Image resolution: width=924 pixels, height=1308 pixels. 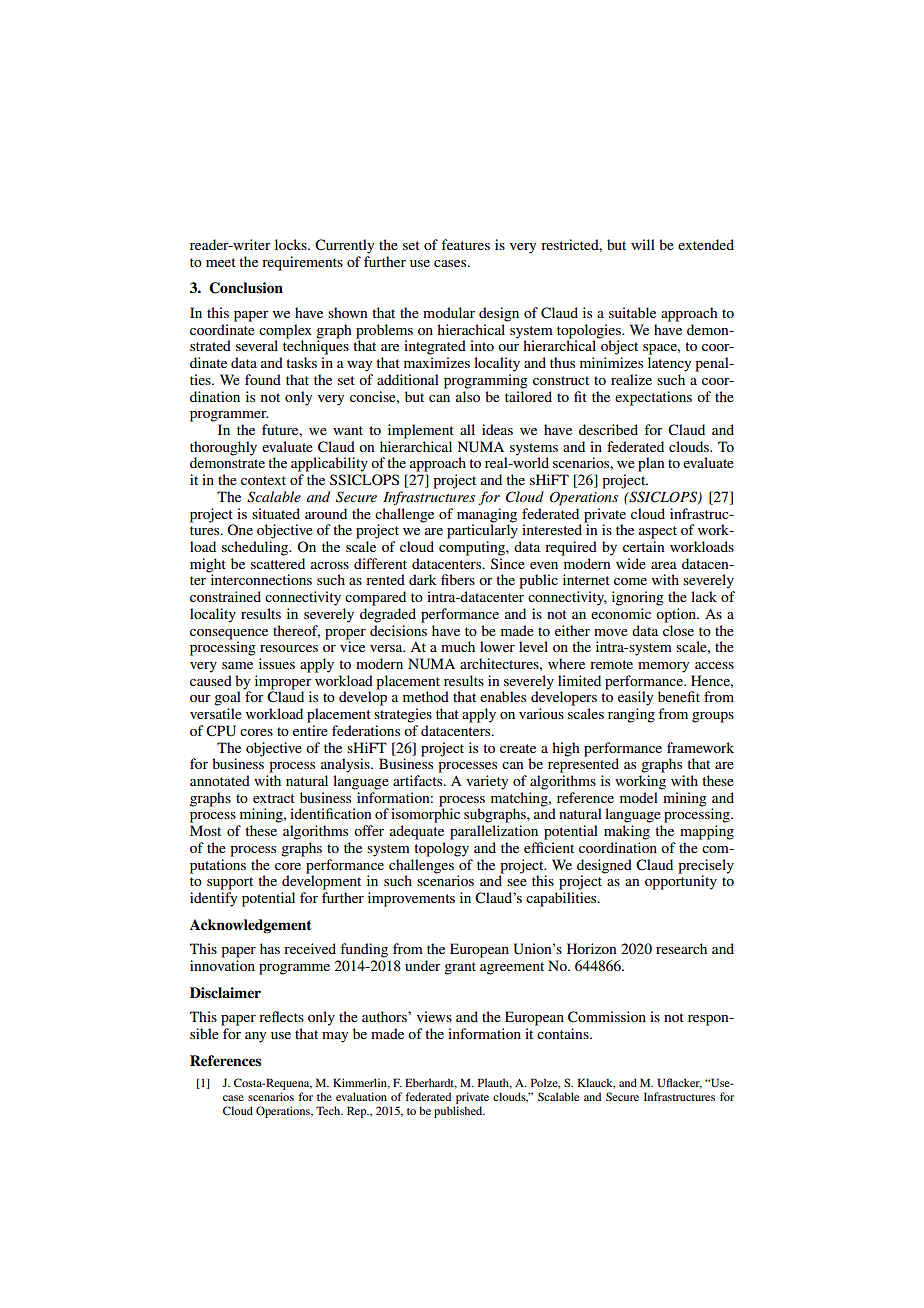 I want to click on scattered, so click(x=278, y=563).
